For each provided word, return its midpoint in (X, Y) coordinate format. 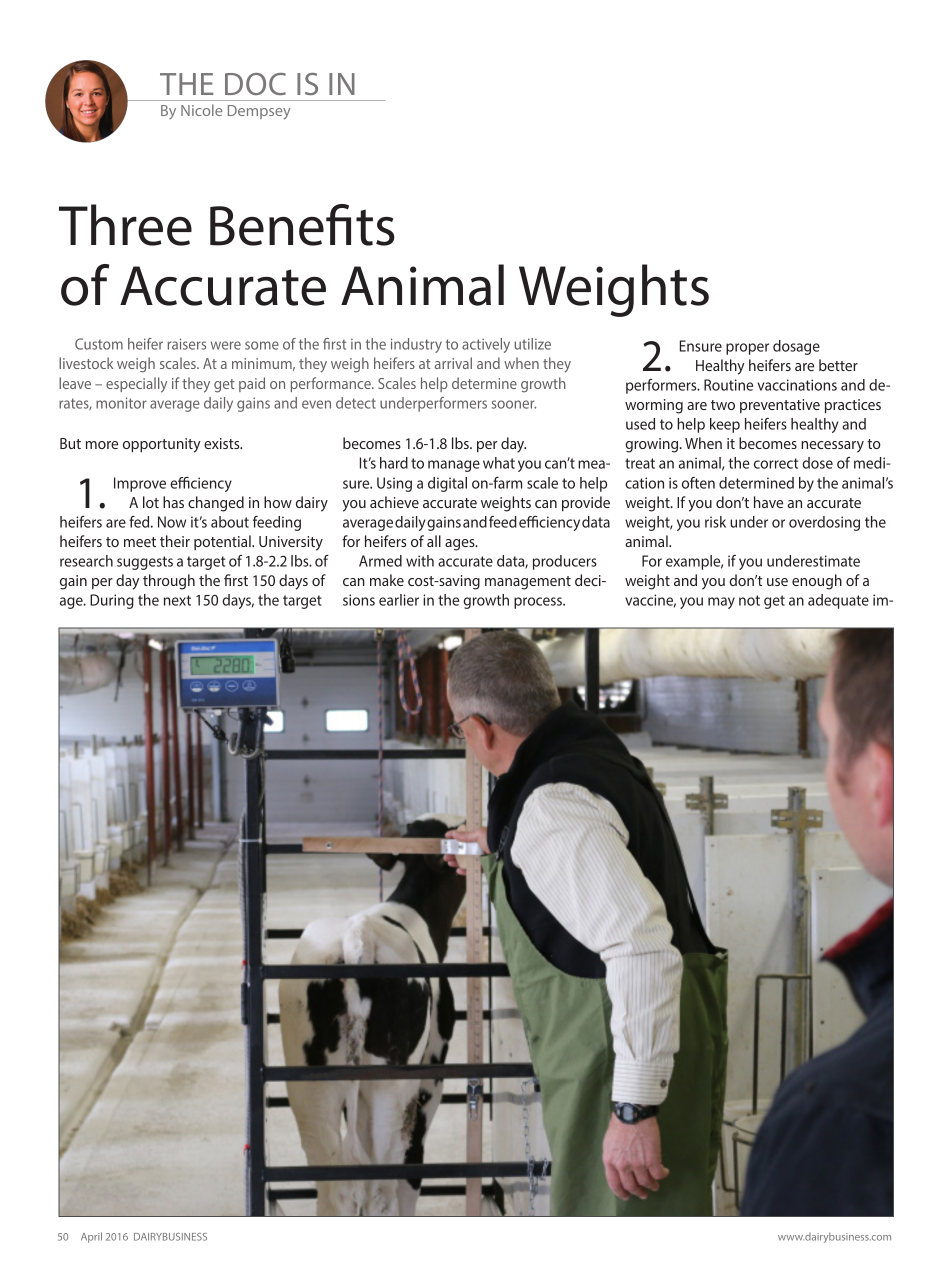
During (112, 601)
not (749, 600)
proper (747, 349)
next (177, 600)
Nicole (201, 110)
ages (461, 545)
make (387, 580)
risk (715, 522)
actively (486, 345)
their (175, 541)
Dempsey (259, 112)
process (539, 603)
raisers (187, 344)
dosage (796, 347)
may (721, 603)
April (91, 1237)
